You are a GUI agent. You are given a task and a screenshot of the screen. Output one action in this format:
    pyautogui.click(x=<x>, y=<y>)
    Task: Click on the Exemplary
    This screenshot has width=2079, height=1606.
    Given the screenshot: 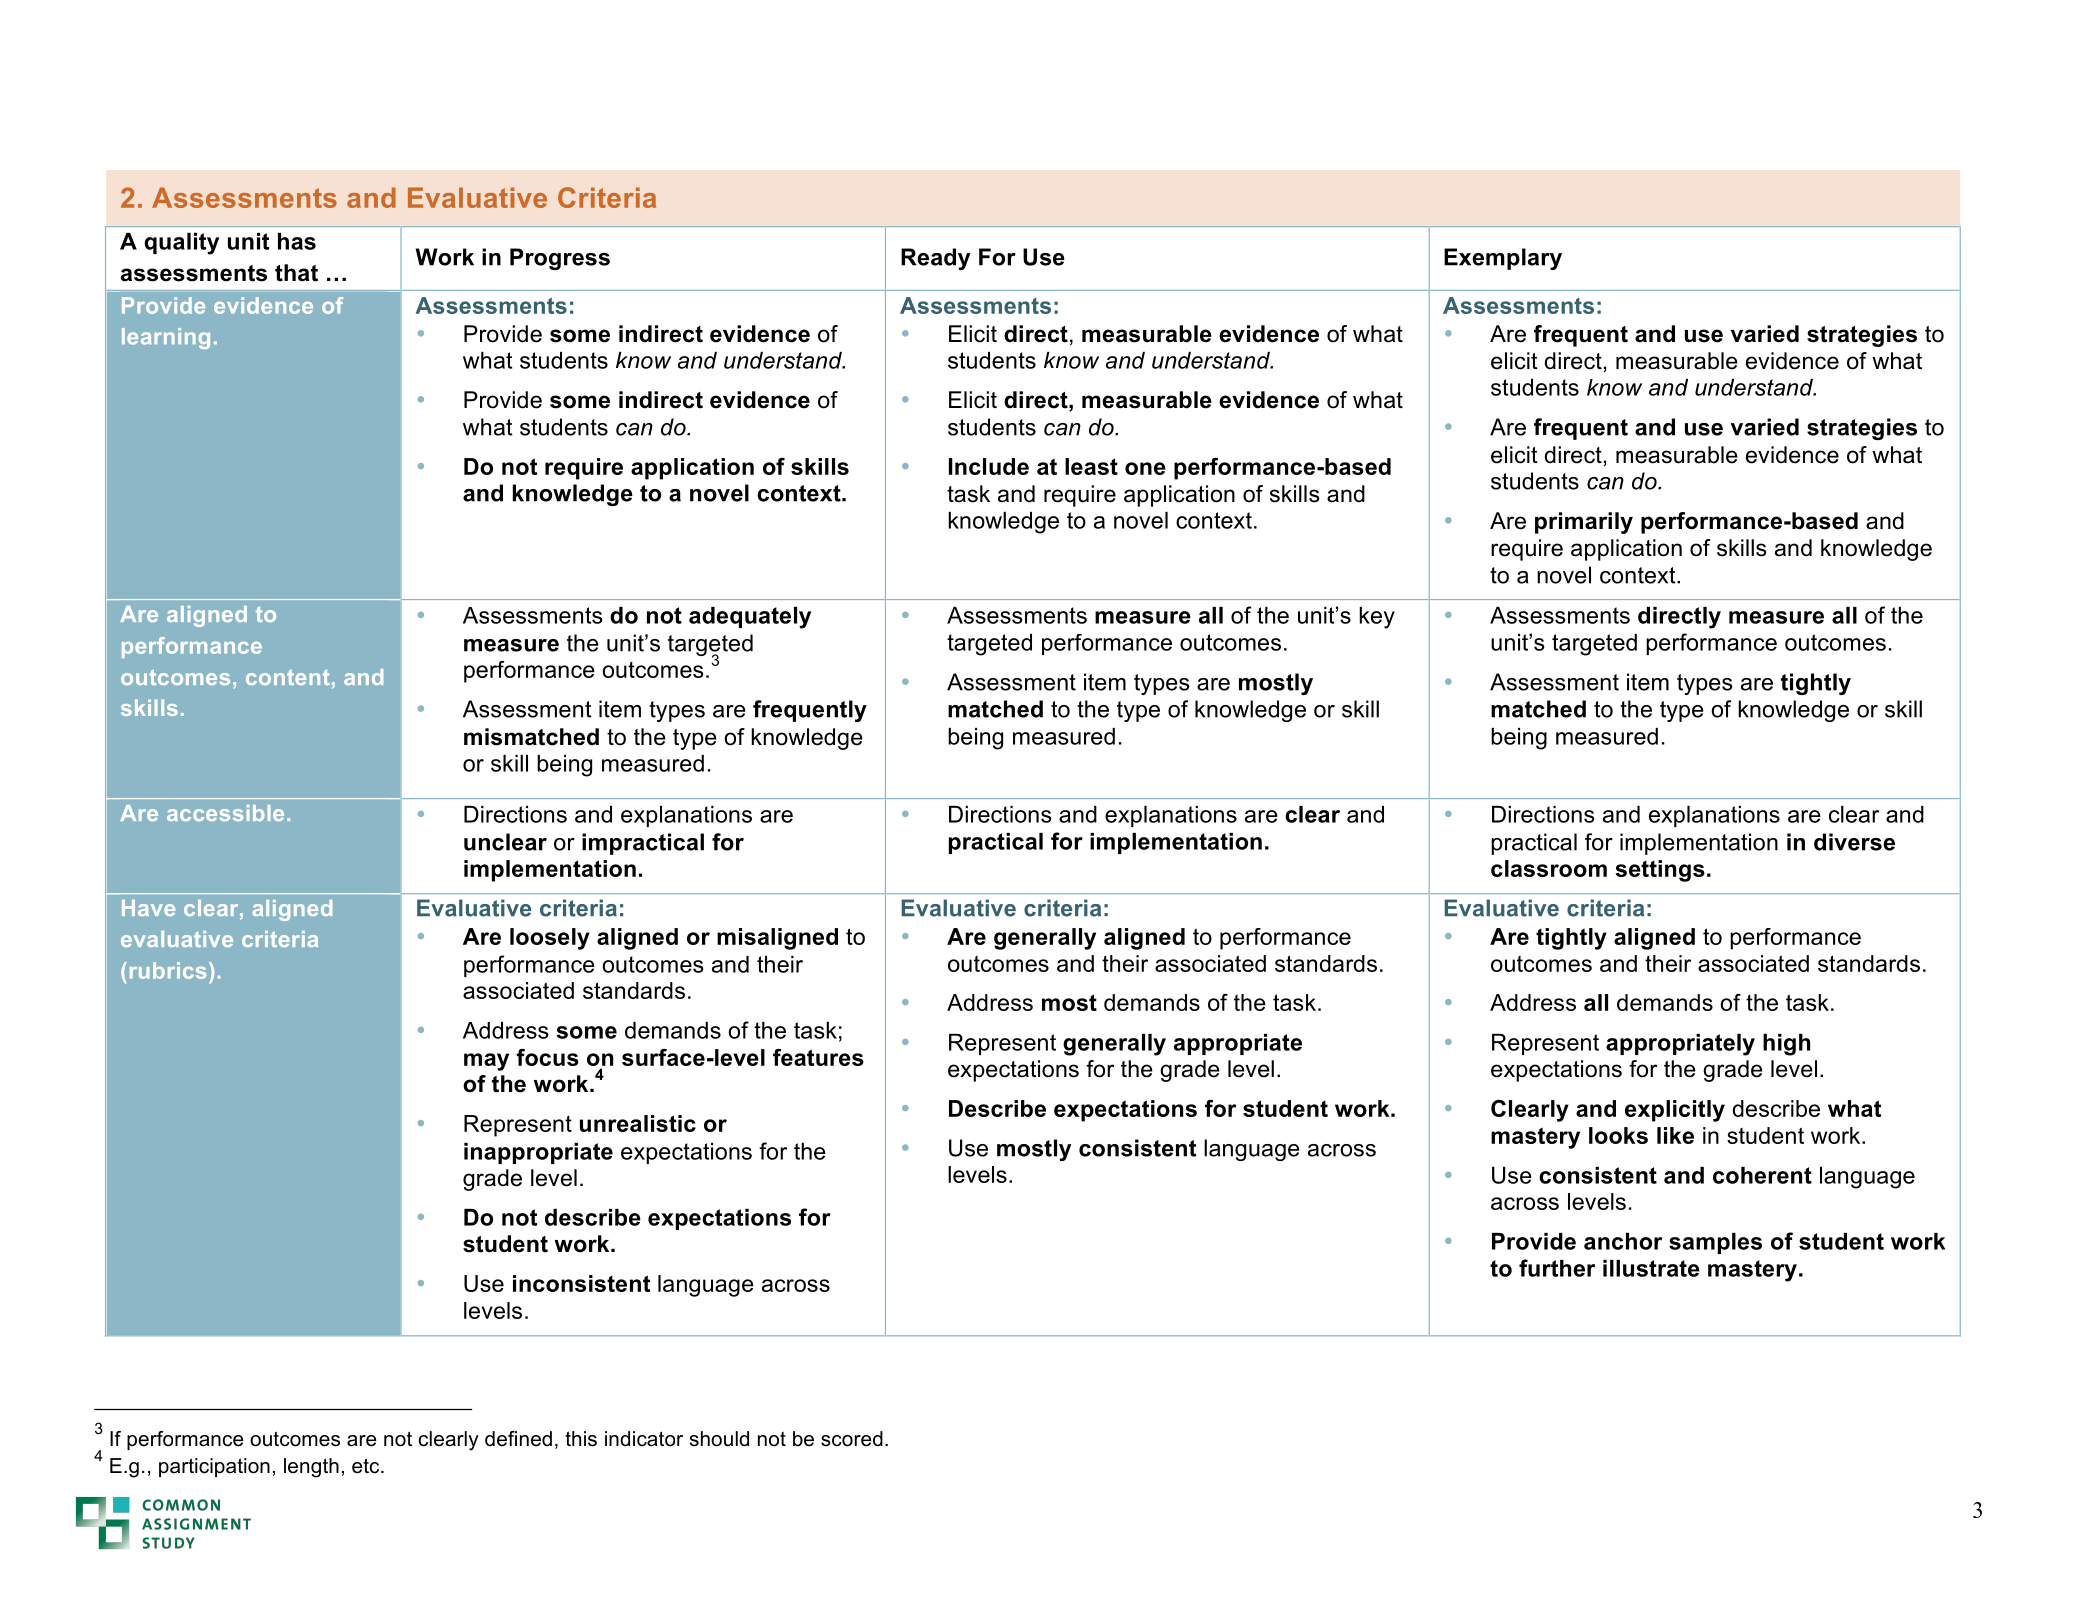 What is the action you would take?
    pyautogui.click(x=1503, y=259)
